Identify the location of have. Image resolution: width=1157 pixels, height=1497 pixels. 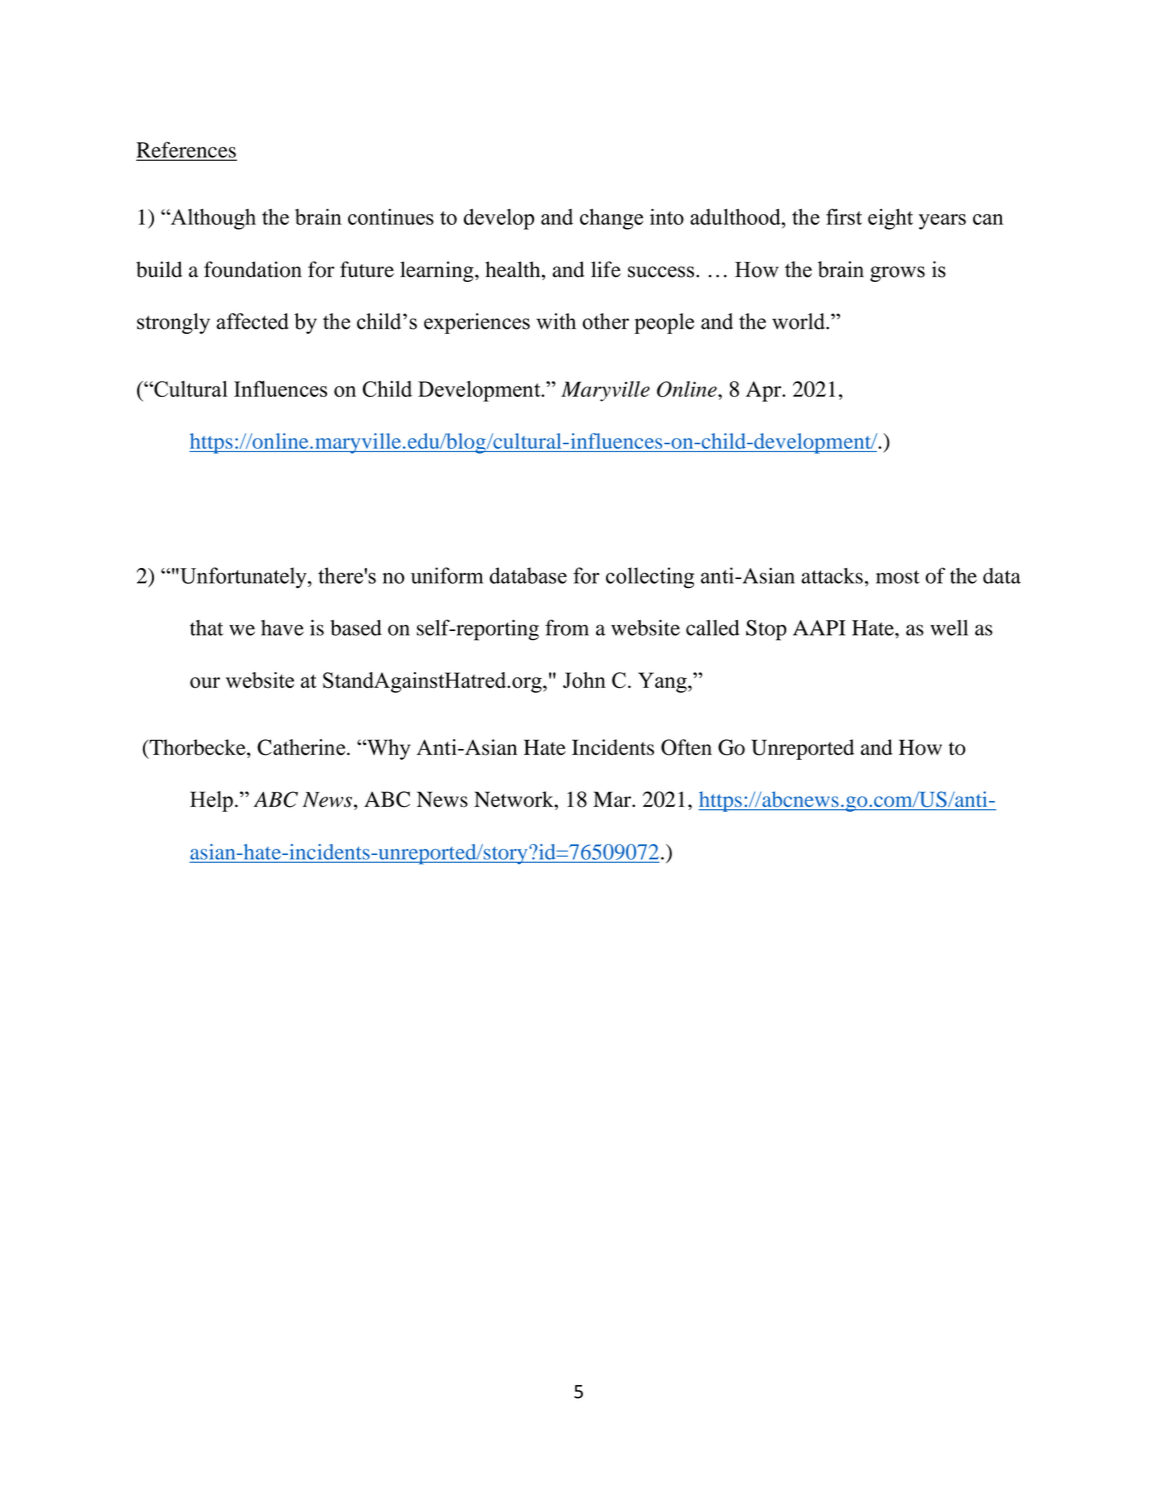
(282, 628).
